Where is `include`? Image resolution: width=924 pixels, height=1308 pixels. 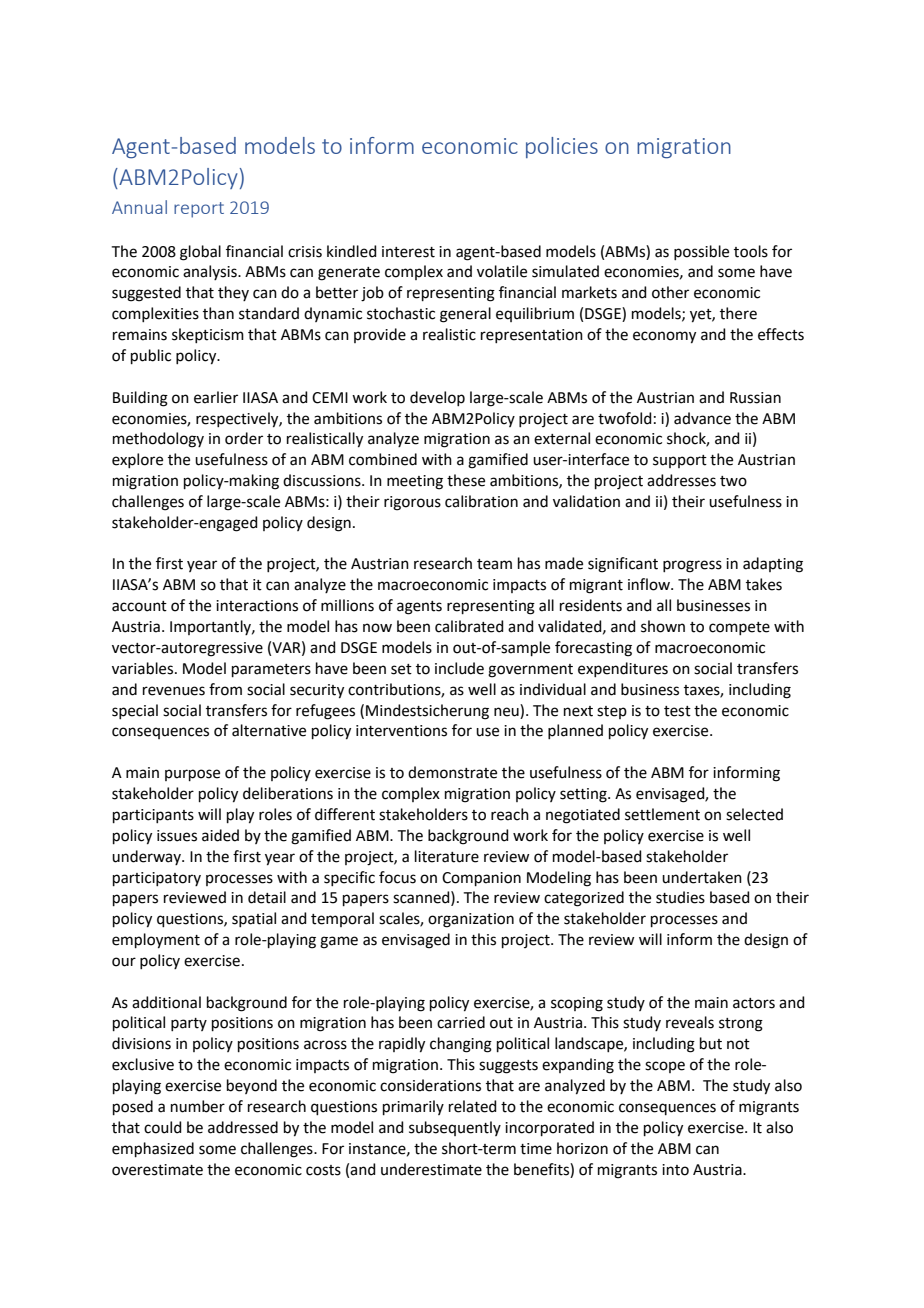
include is located at coordinates (459, 668).
